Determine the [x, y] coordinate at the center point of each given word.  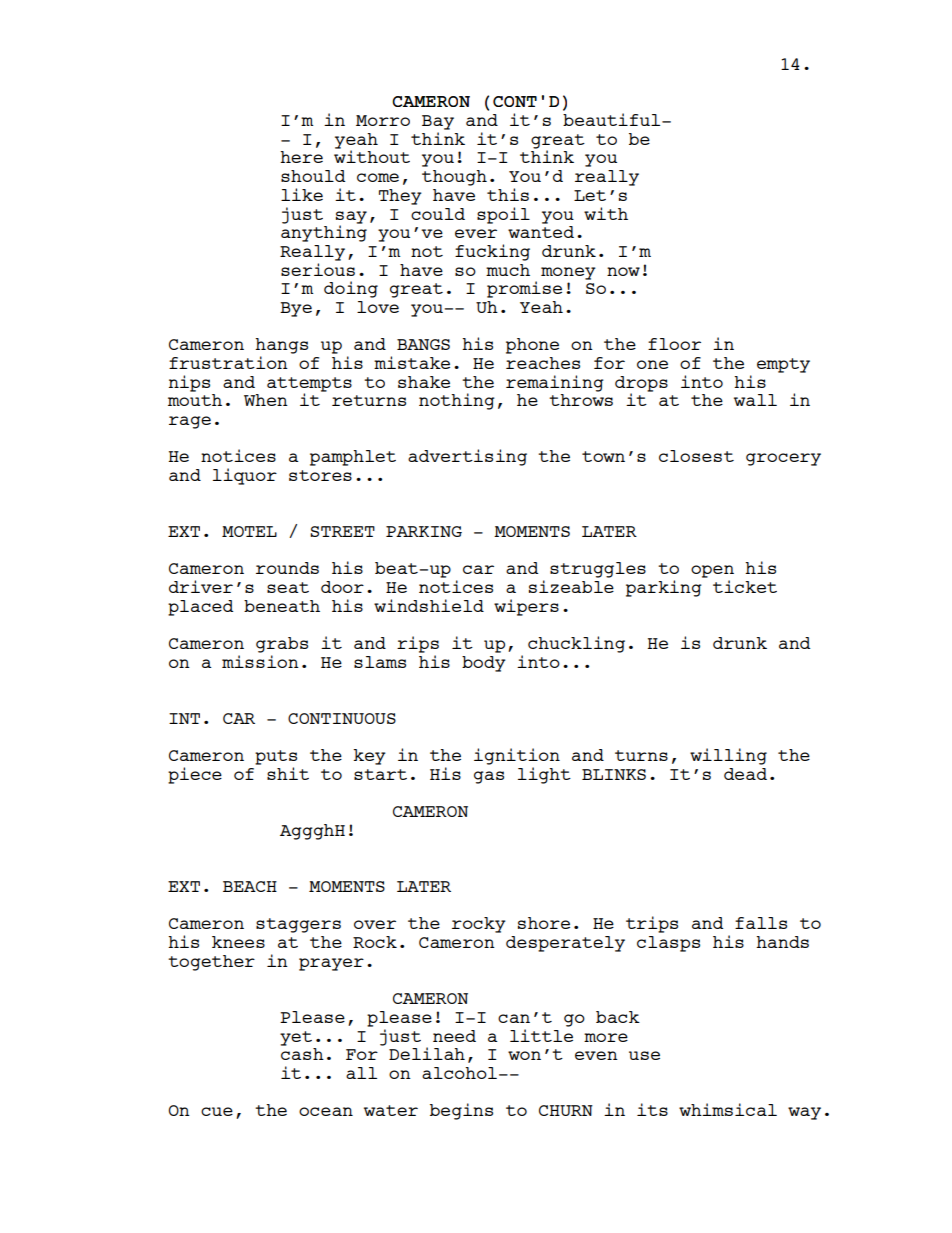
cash [302, 1054]
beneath [282, 606]
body [484, 664]
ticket [745, 586]
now [623, 271]
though [454, 178]
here [301, 157]
